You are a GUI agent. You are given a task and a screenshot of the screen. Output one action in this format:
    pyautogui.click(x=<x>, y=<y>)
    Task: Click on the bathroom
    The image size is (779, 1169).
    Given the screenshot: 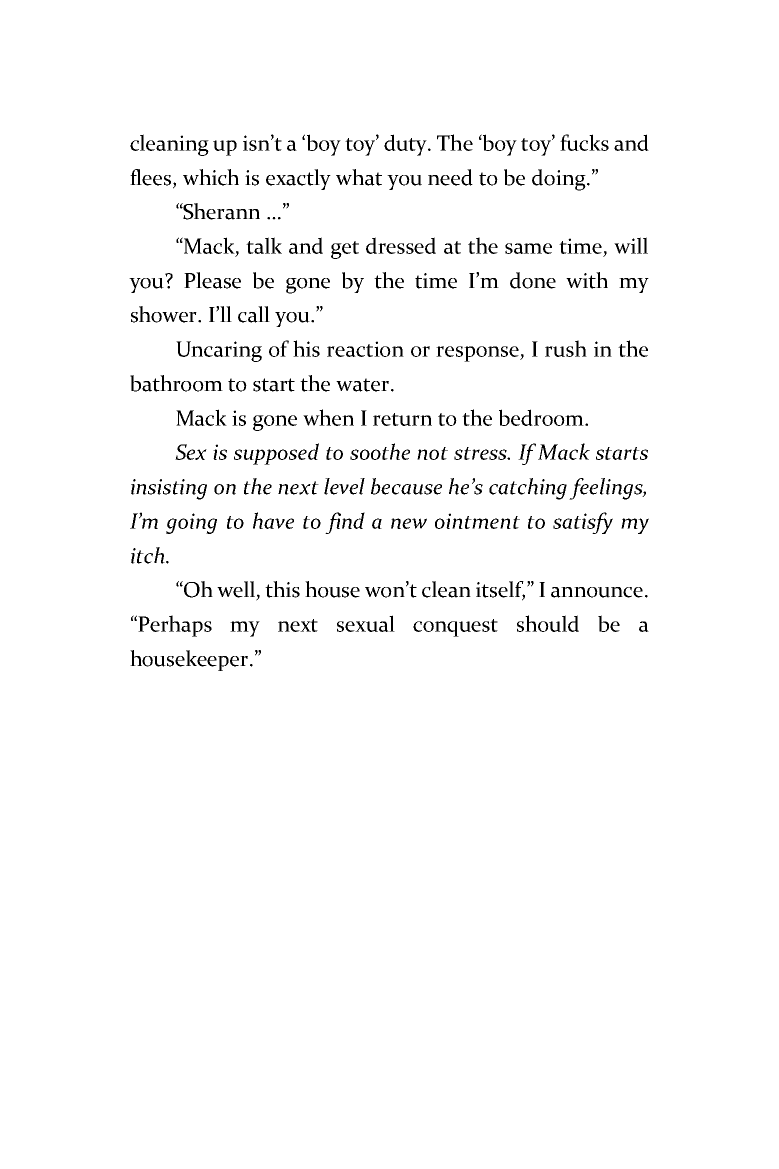 What is the action you would take?
    pyautogui.click(x=176, y=383)
